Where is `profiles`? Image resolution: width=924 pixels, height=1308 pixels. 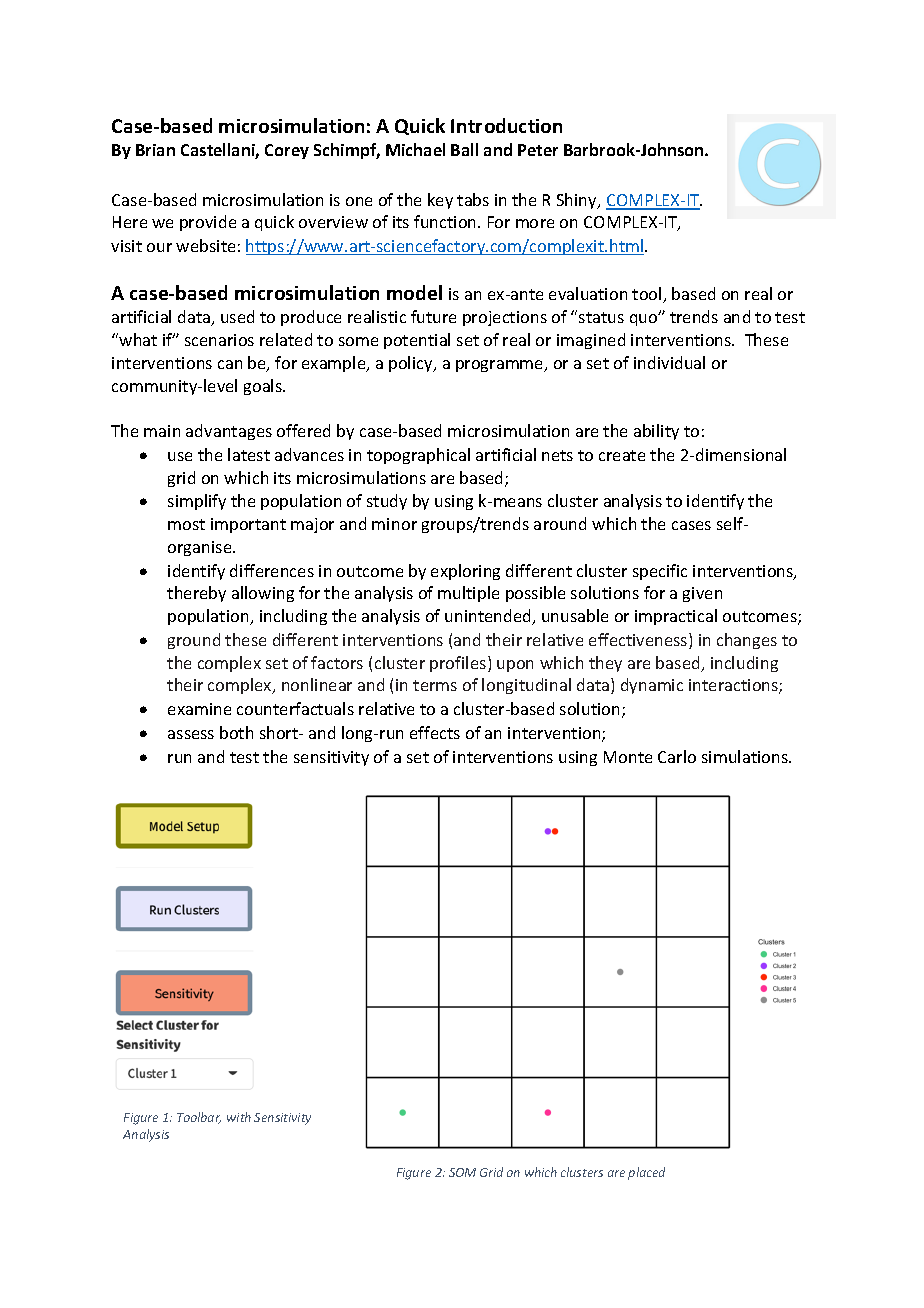 profiles is located at coordinates (459, 664).
